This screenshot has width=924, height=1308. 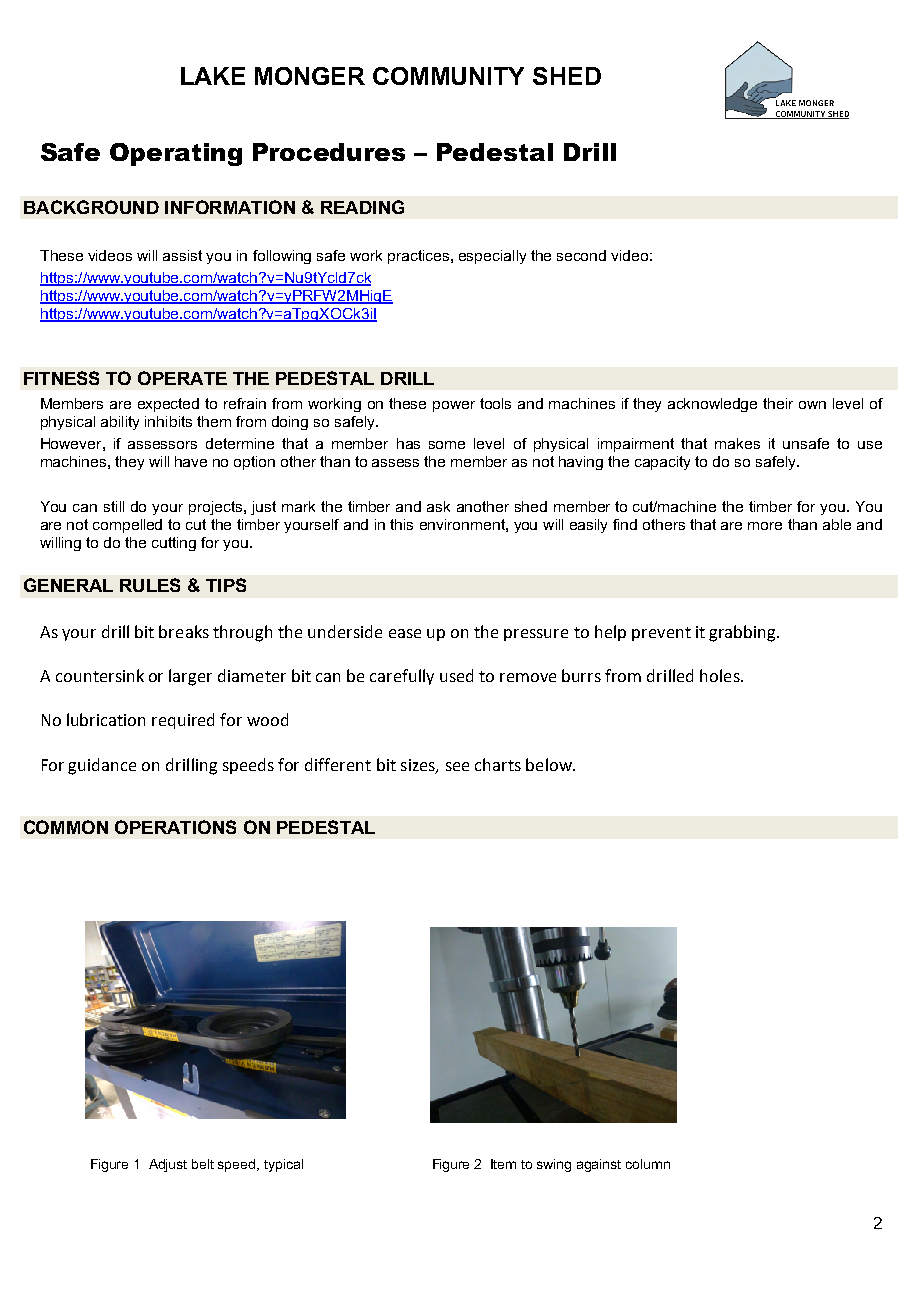 I want to click on COMMUNITY, so click(x=448, y=76).
